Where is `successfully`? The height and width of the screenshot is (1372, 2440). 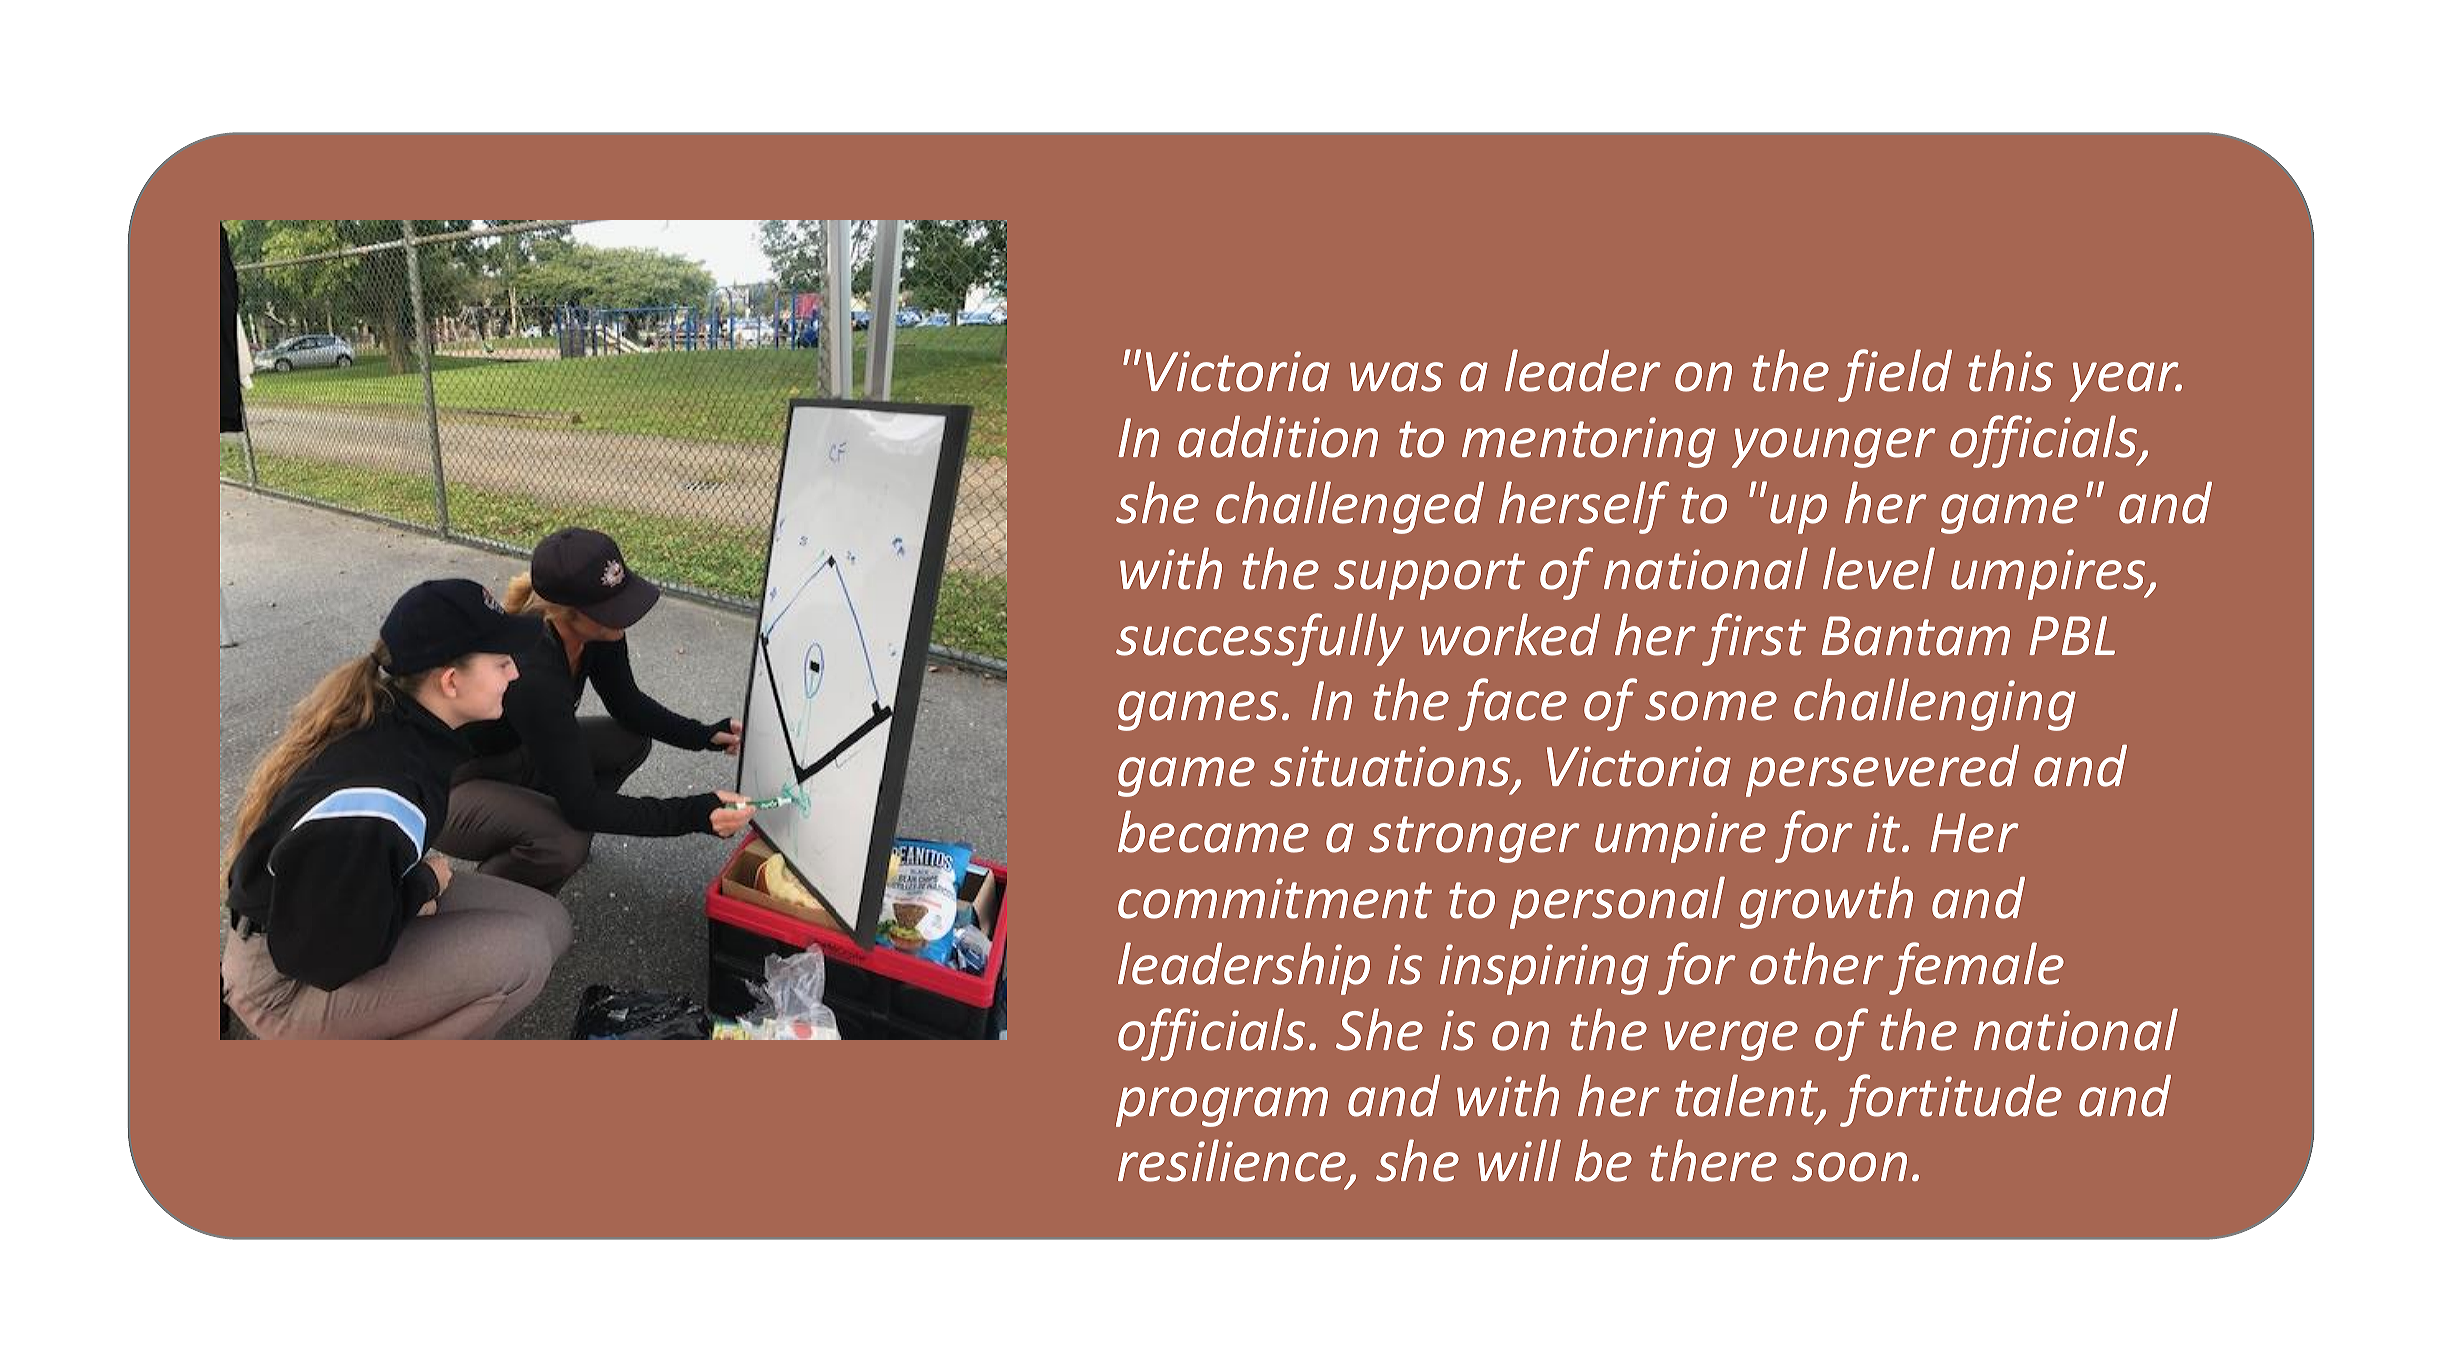
successfully is located at coordinates (1260, 639).
